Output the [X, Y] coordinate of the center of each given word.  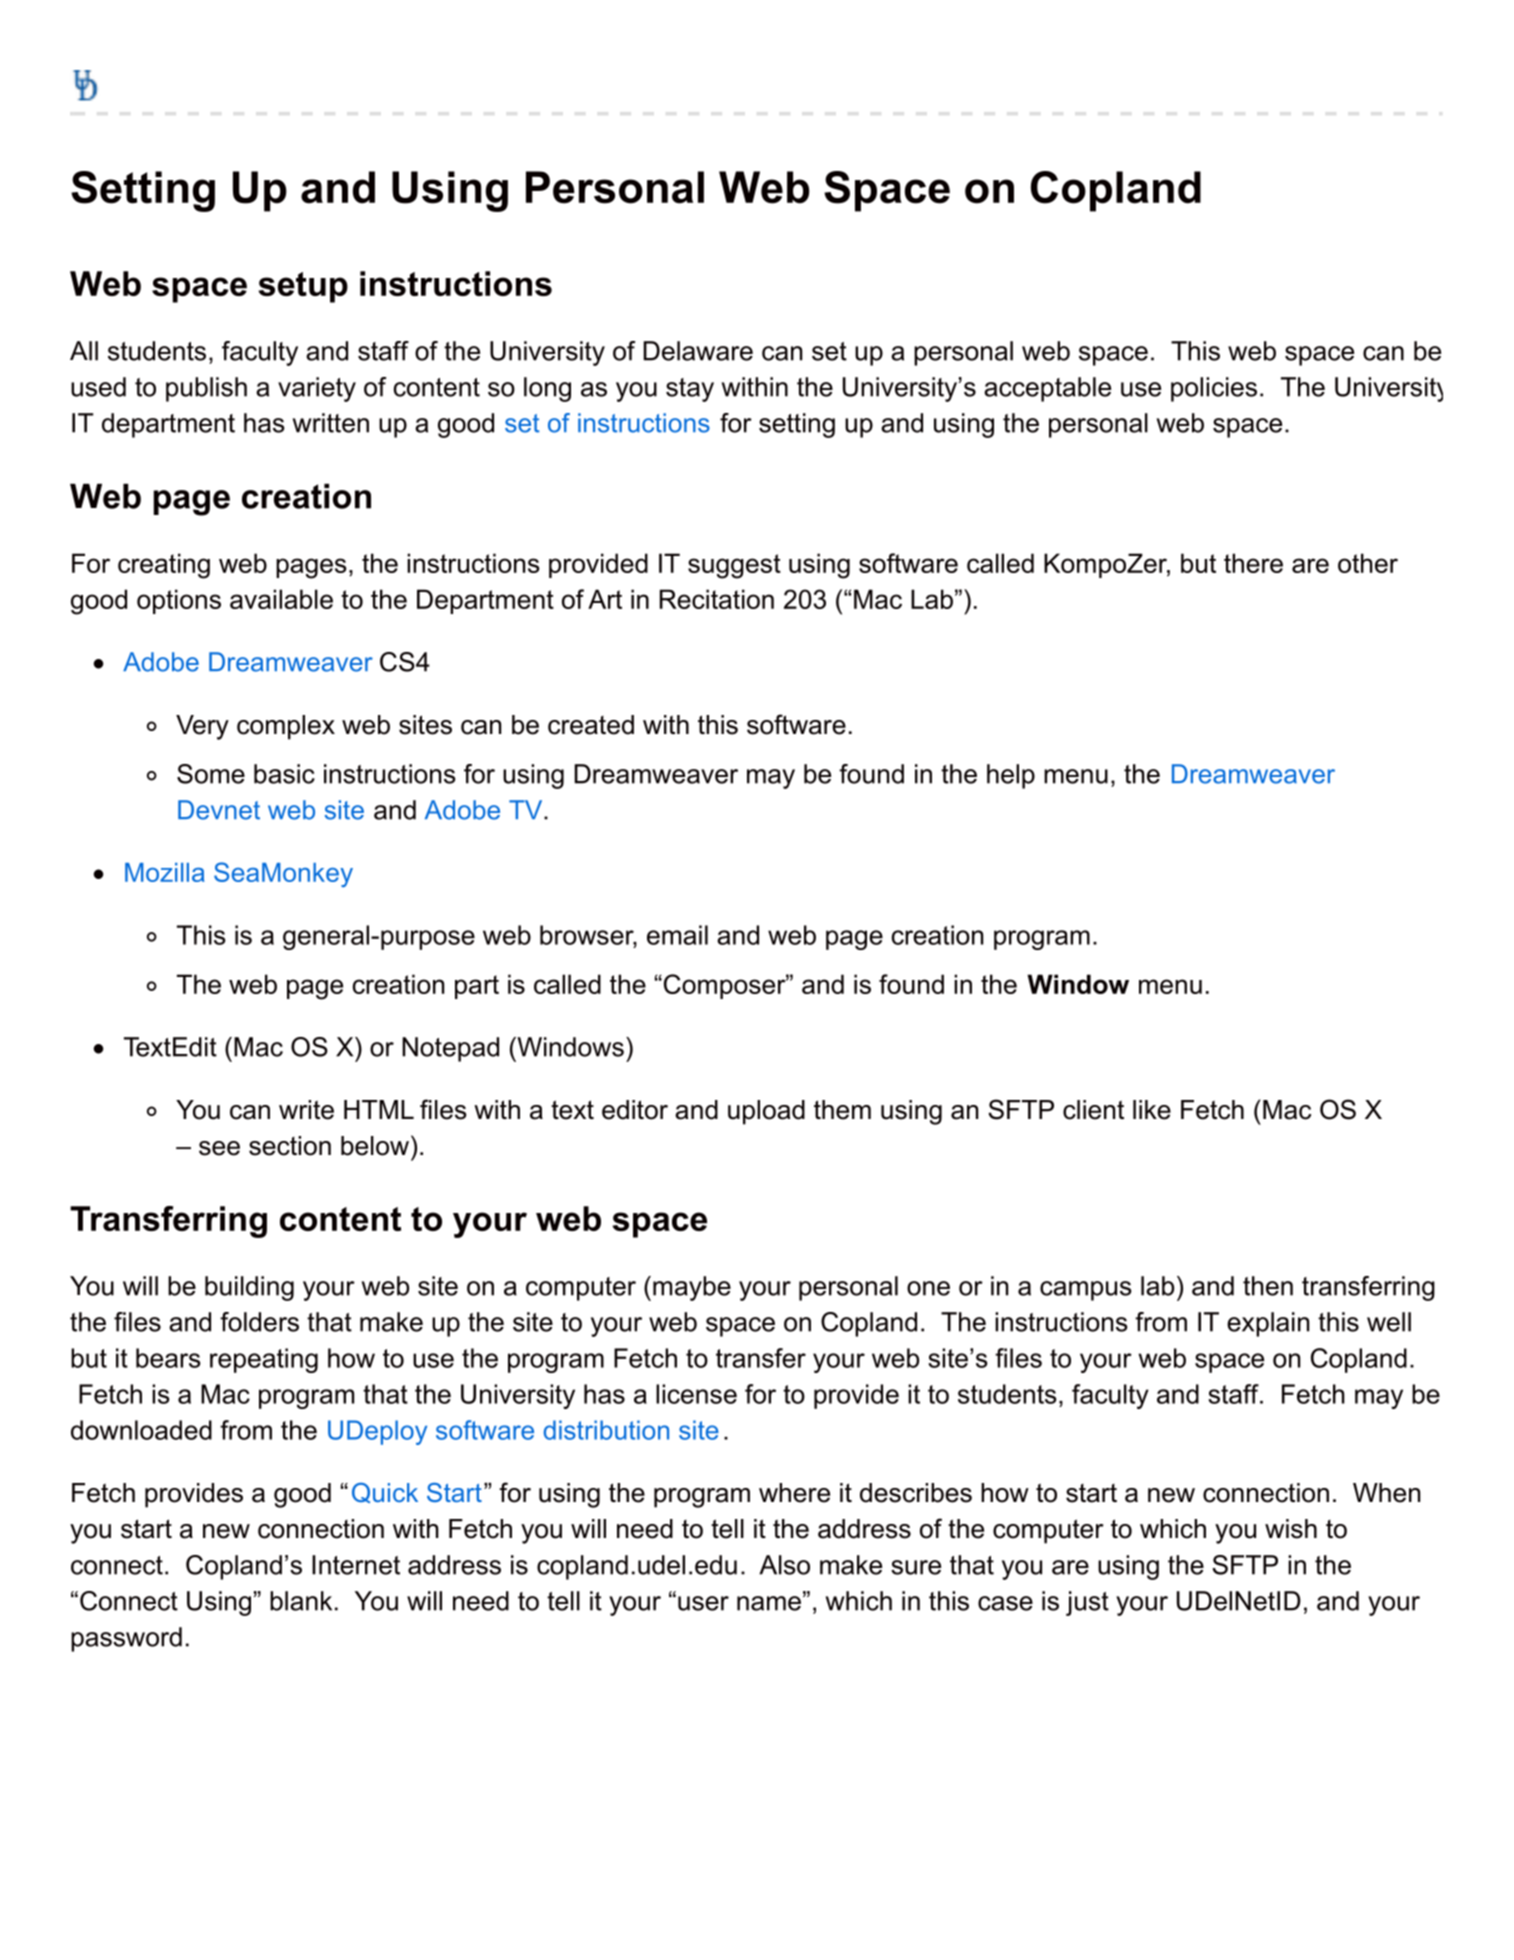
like [1152, 1110]
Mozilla [165, 872]
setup [303, 287]
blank [301, 1601]
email [677, 935]
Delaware [698, 351]
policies [1214, 389]
